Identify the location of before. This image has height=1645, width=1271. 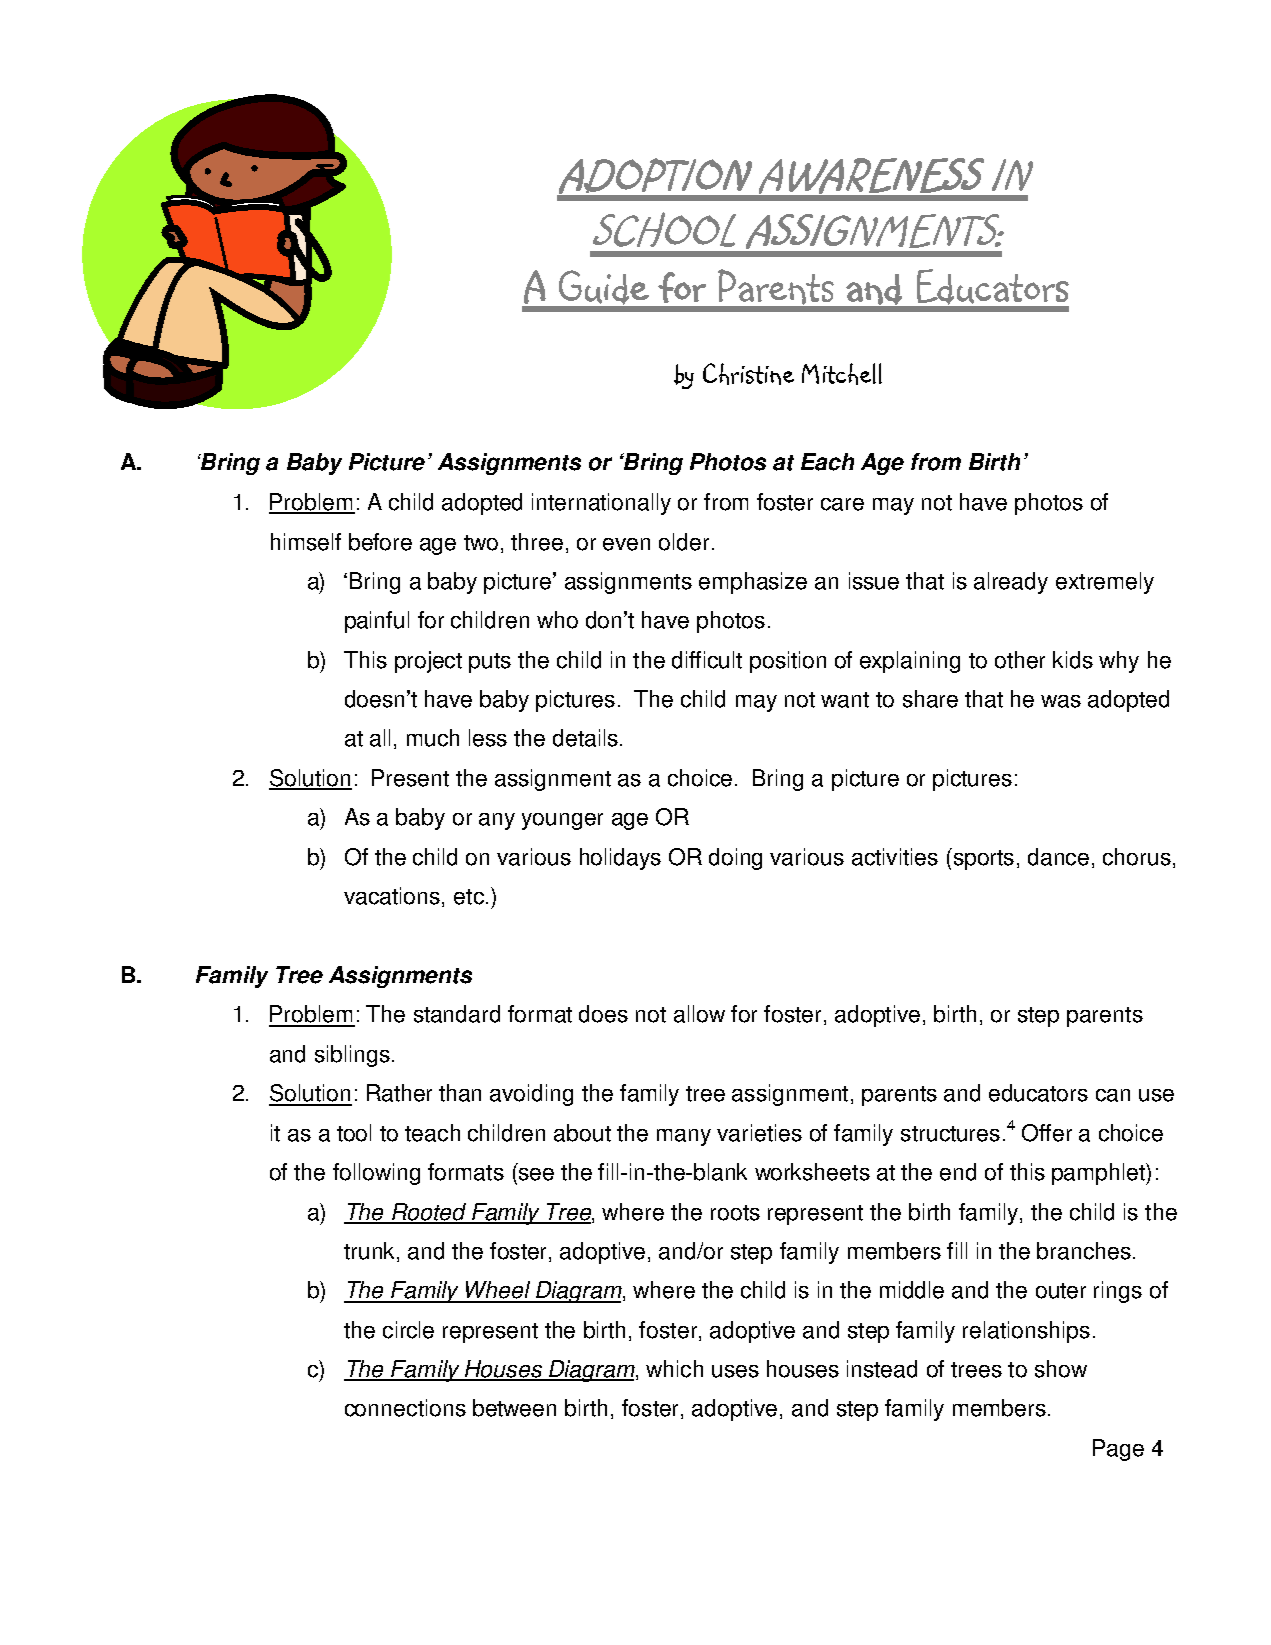
(380, 542).
